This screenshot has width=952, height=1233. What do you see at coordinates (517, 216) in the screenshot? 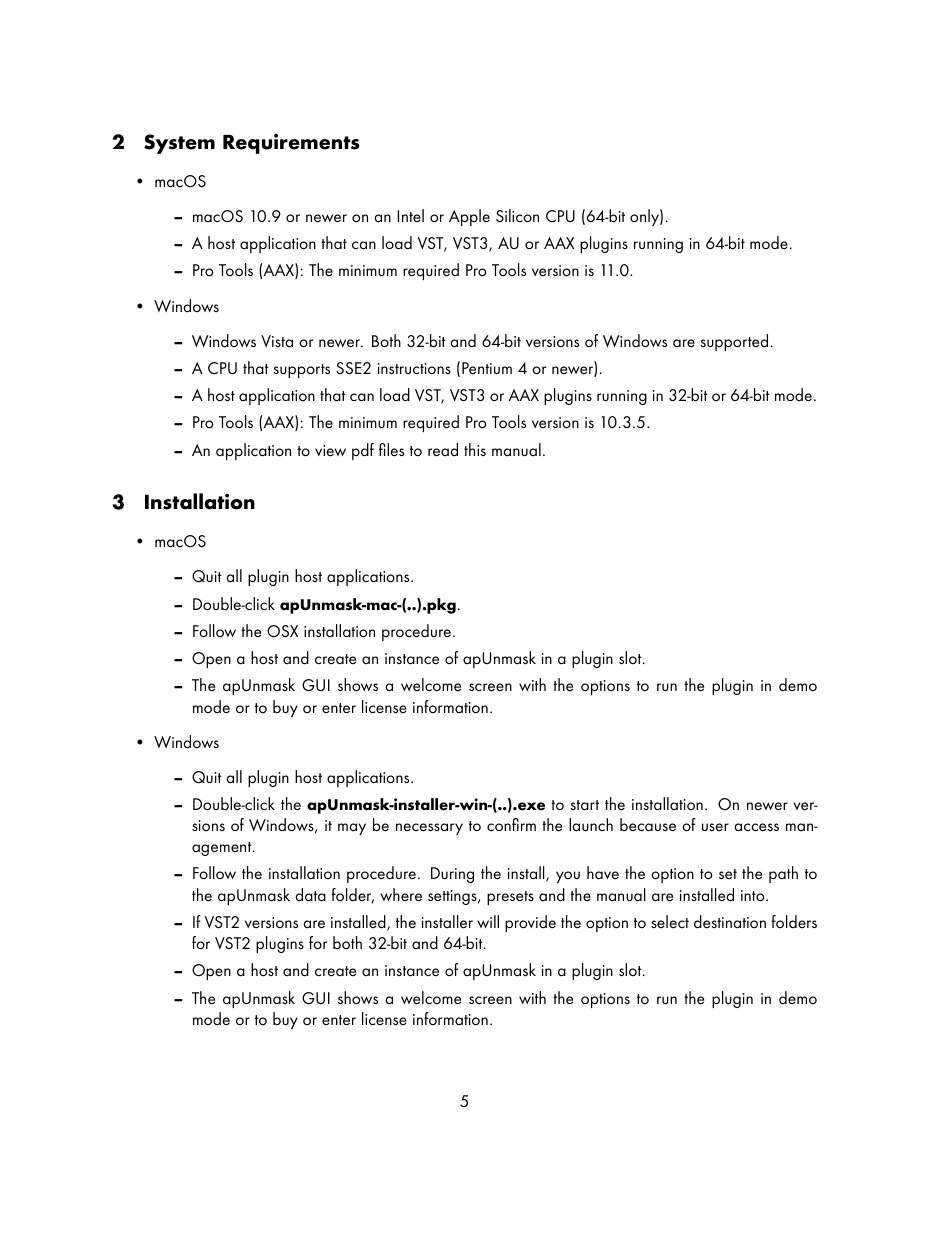
I see `Silicon` at bounding box center [517, 216].
